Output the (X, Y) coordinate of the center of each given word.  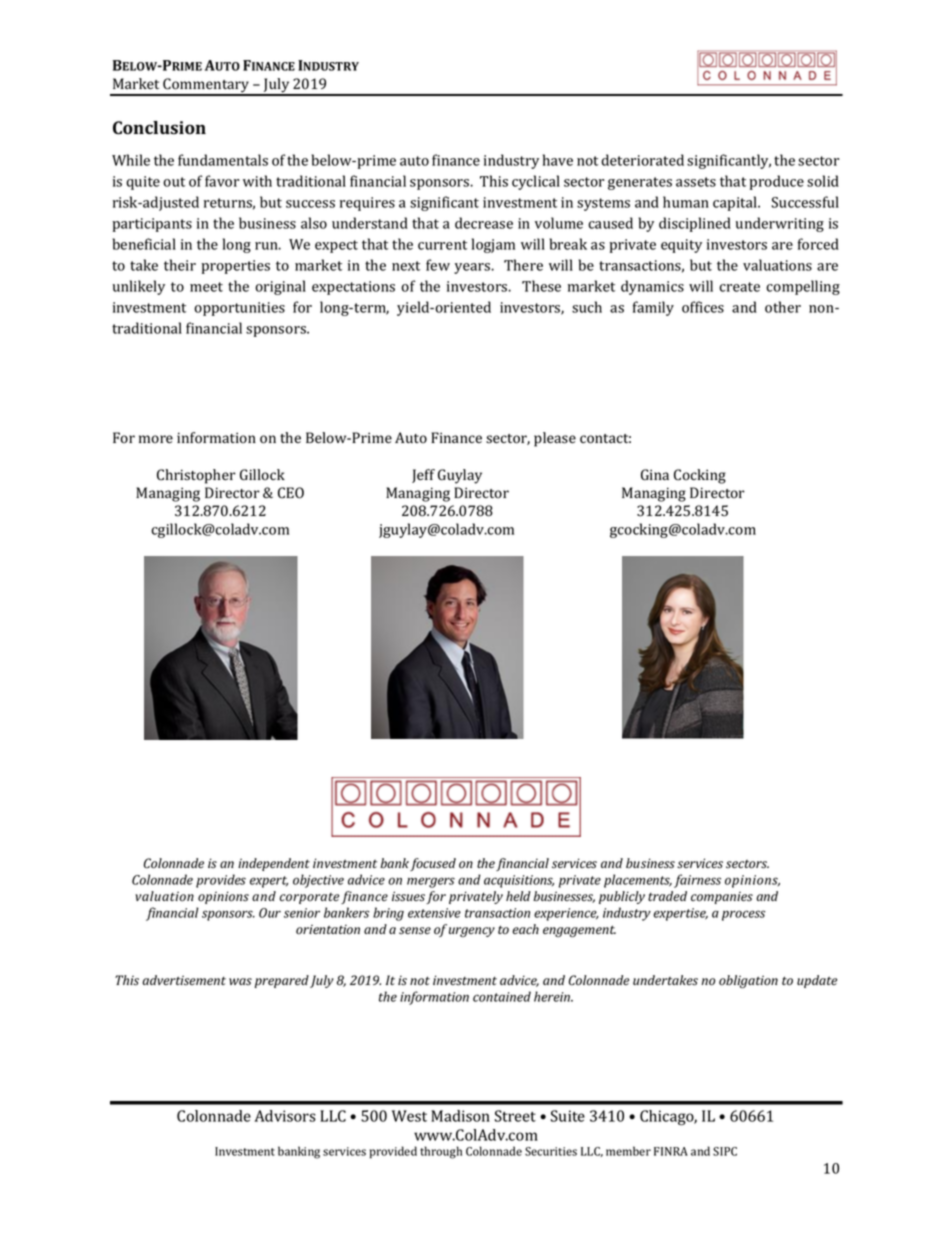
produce (777, 182)
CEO (291, 493)
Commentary (206, 86)
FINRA (671, 1151)
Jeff (423, 476)
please (555, 439)
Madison (460, 1116)
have (558, 160)
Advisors (285, 1116)
